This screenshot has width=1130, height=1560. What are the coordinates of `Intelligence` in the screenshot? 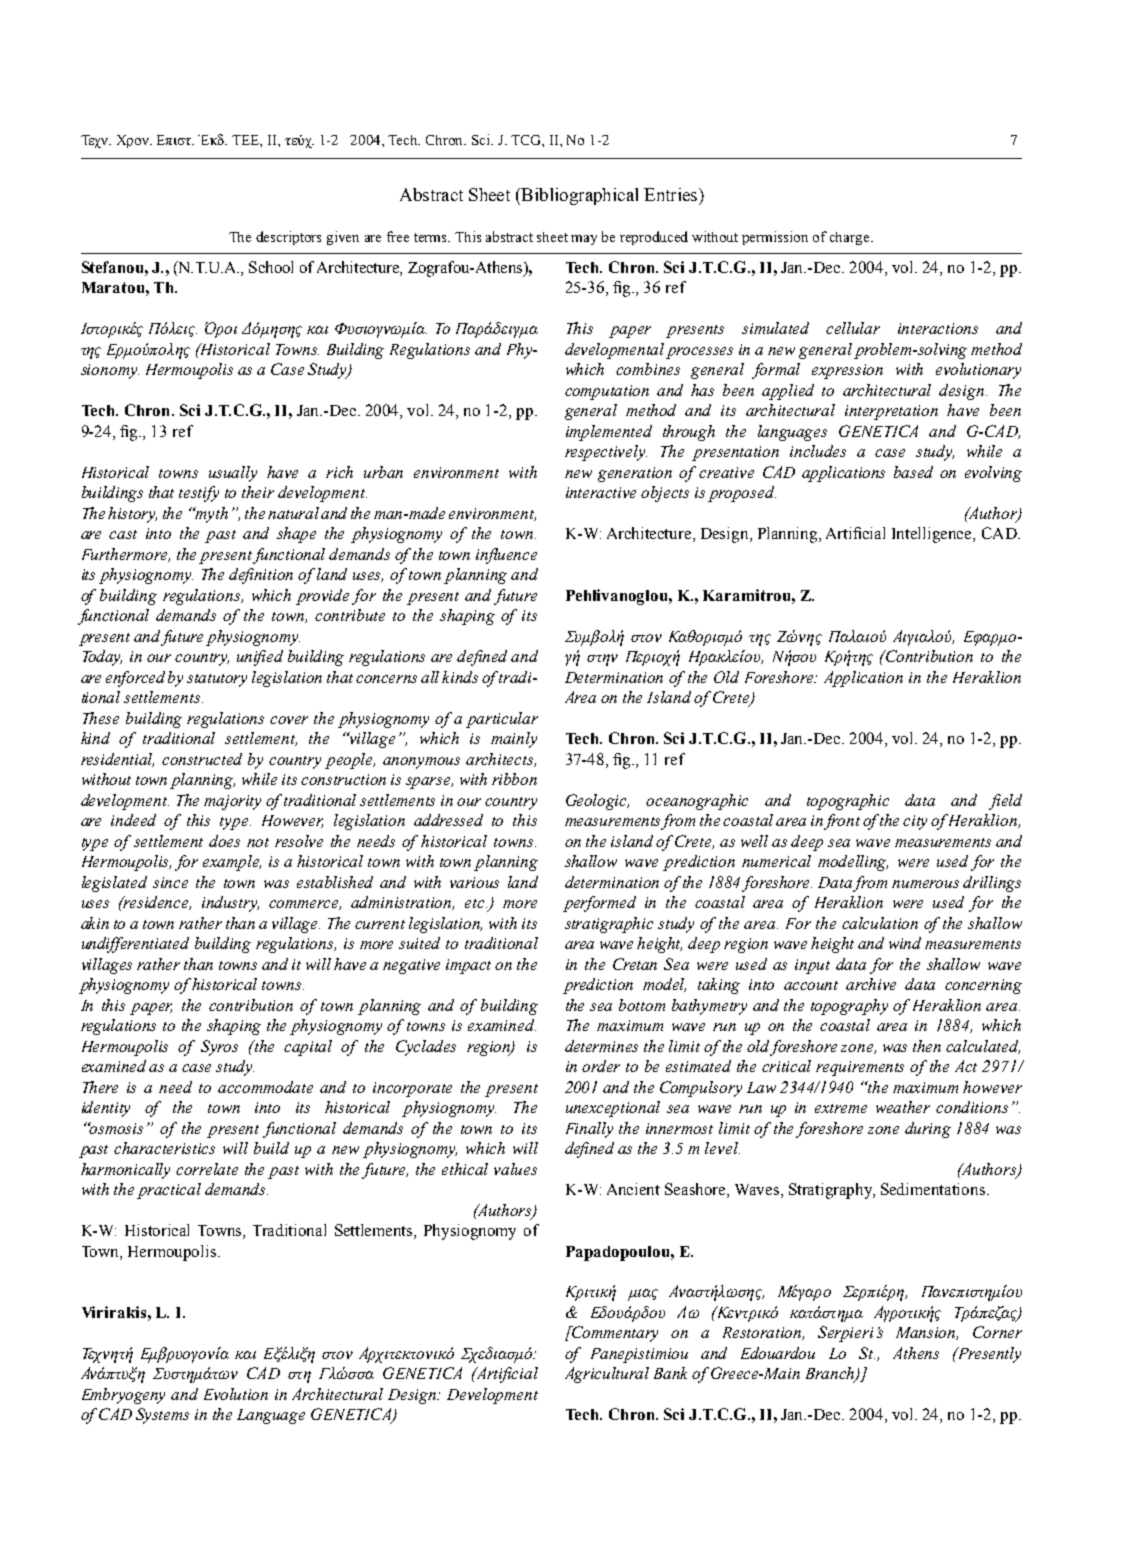 It's located at (933, 535).
